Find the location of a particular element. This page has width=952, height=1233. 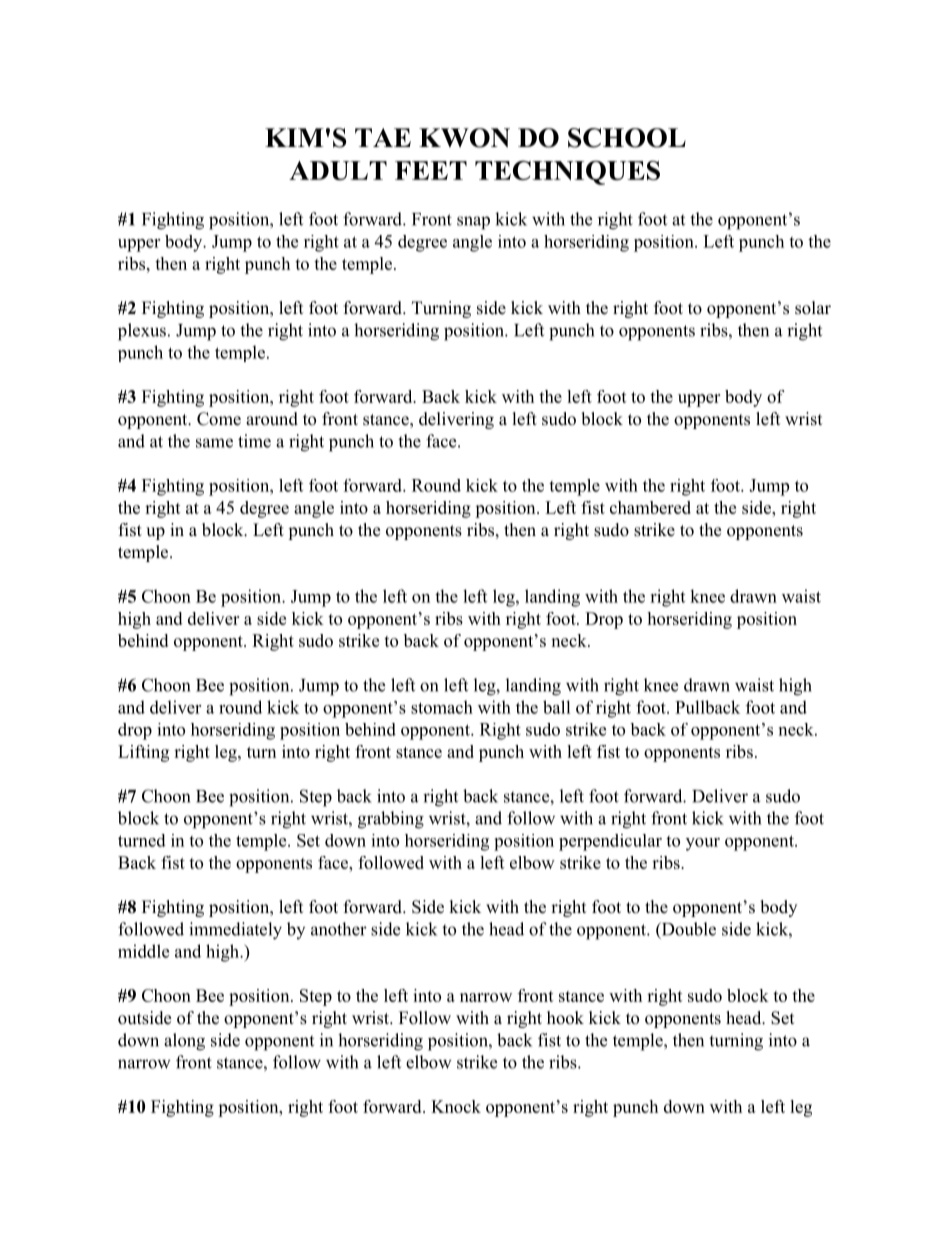

Knock is located at coordinates (456, 1106).
